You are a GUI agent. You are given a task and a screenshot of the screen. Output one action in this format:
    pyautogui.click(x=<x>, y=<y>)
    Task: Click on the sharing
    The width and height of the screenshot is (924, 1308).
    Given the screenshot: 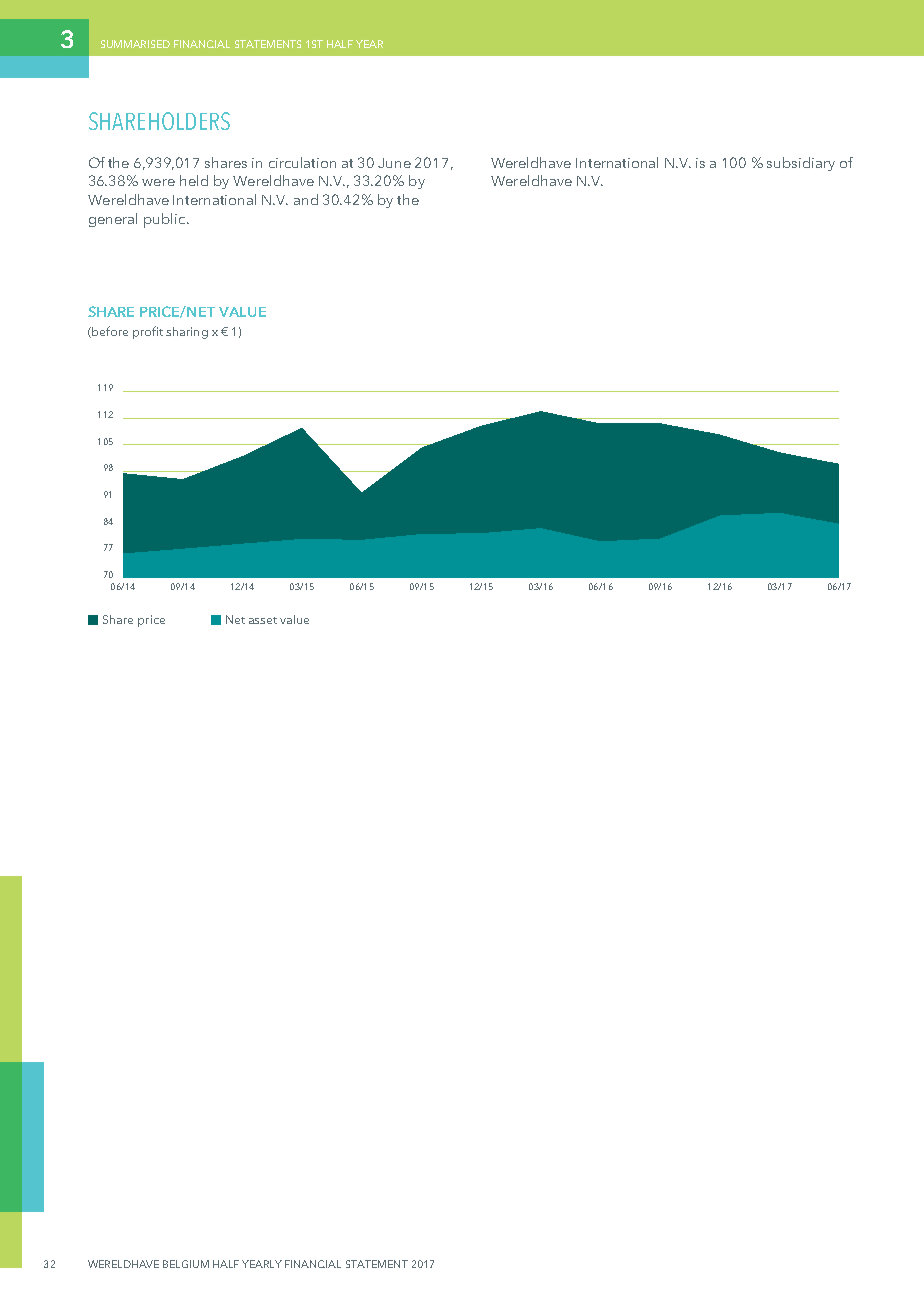 What is the action you would take?
    pyautogui.click(x=187, y=333)
